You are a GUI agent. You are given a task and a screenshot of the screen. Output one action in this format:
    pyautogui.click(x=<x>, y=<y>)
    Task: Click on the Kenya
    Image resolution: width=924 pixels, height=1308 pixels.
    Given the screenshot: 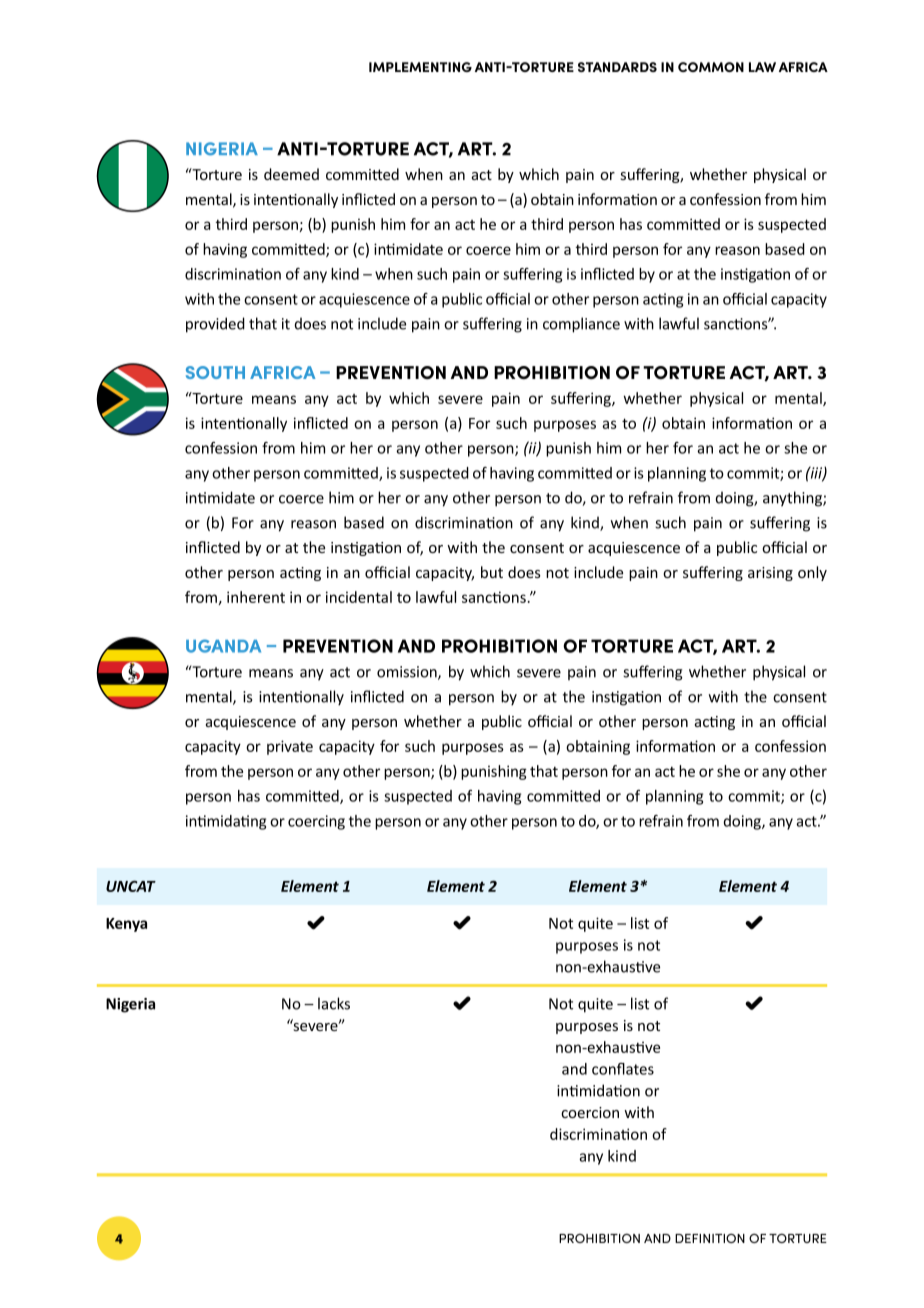 What is the action you would take?
    pyautogui.click(x=126, y=925)
